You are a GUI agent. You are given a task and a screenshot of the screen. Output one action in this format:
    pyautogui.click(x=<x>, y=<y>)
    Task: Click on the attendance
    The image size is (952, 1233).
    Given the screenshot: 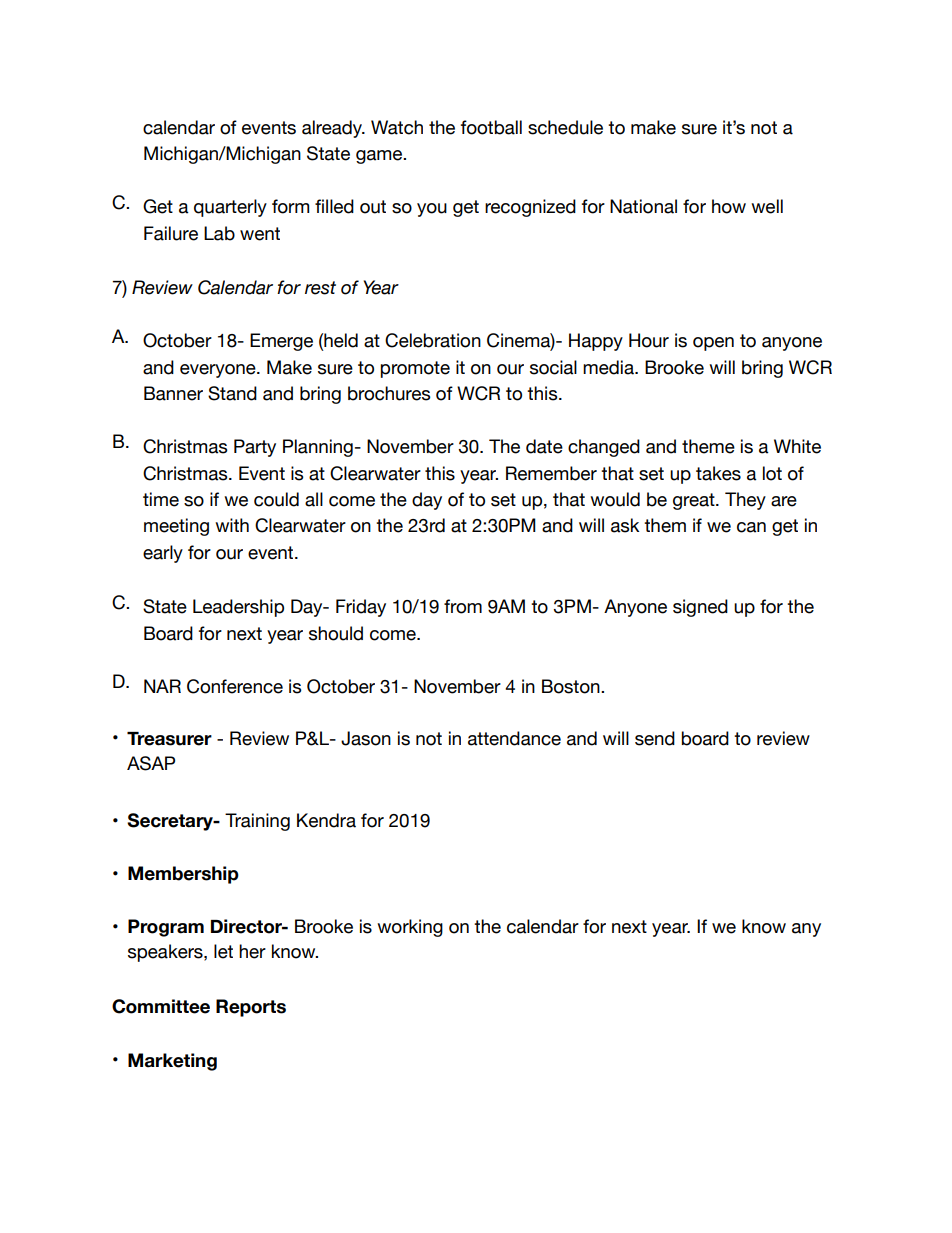 What is the action you would take?
    pyautogui.click(x=514, y=738)
